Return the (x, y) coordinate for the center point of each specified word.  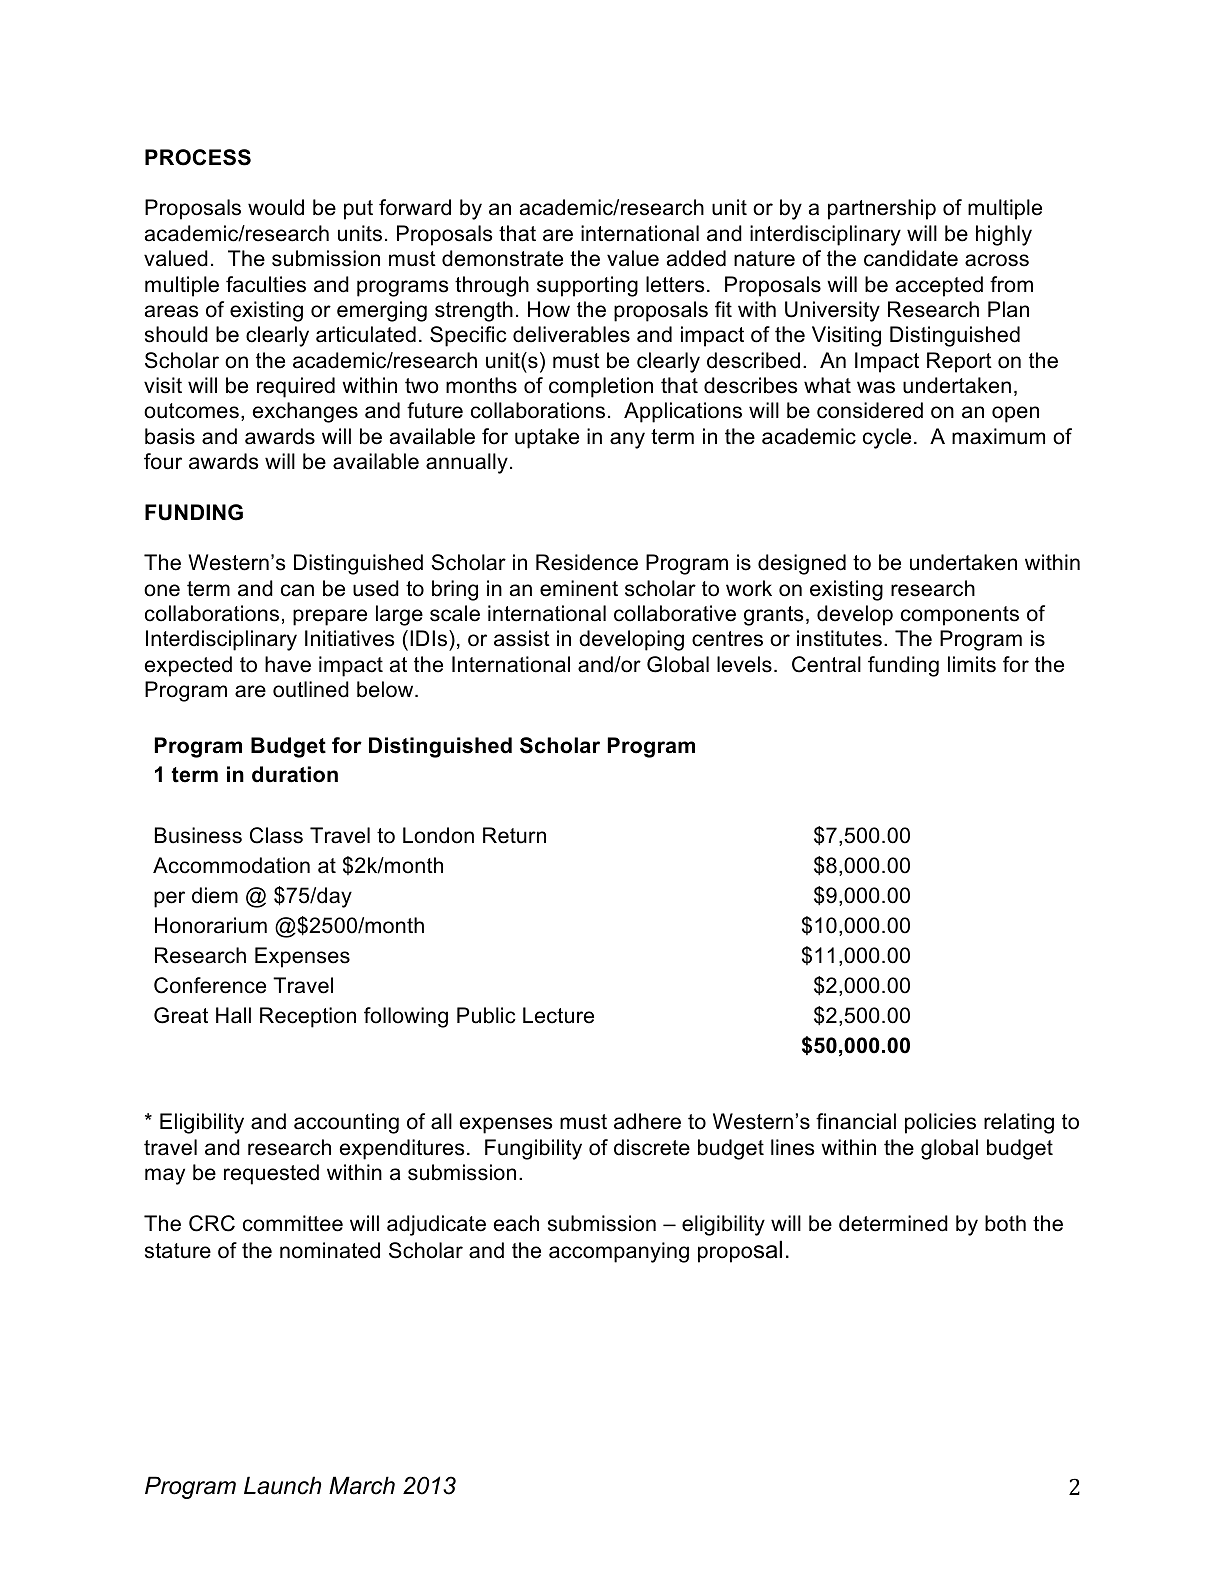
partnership (882, 209)
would (276, 207)
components (960, 616)
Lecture (558, 1015)
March (362, 1485)
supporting (587, 286)
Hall (233, 1015)
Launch (282, 1485)
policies (940, 1123)
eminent (579, 588)
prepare (330, 617)
